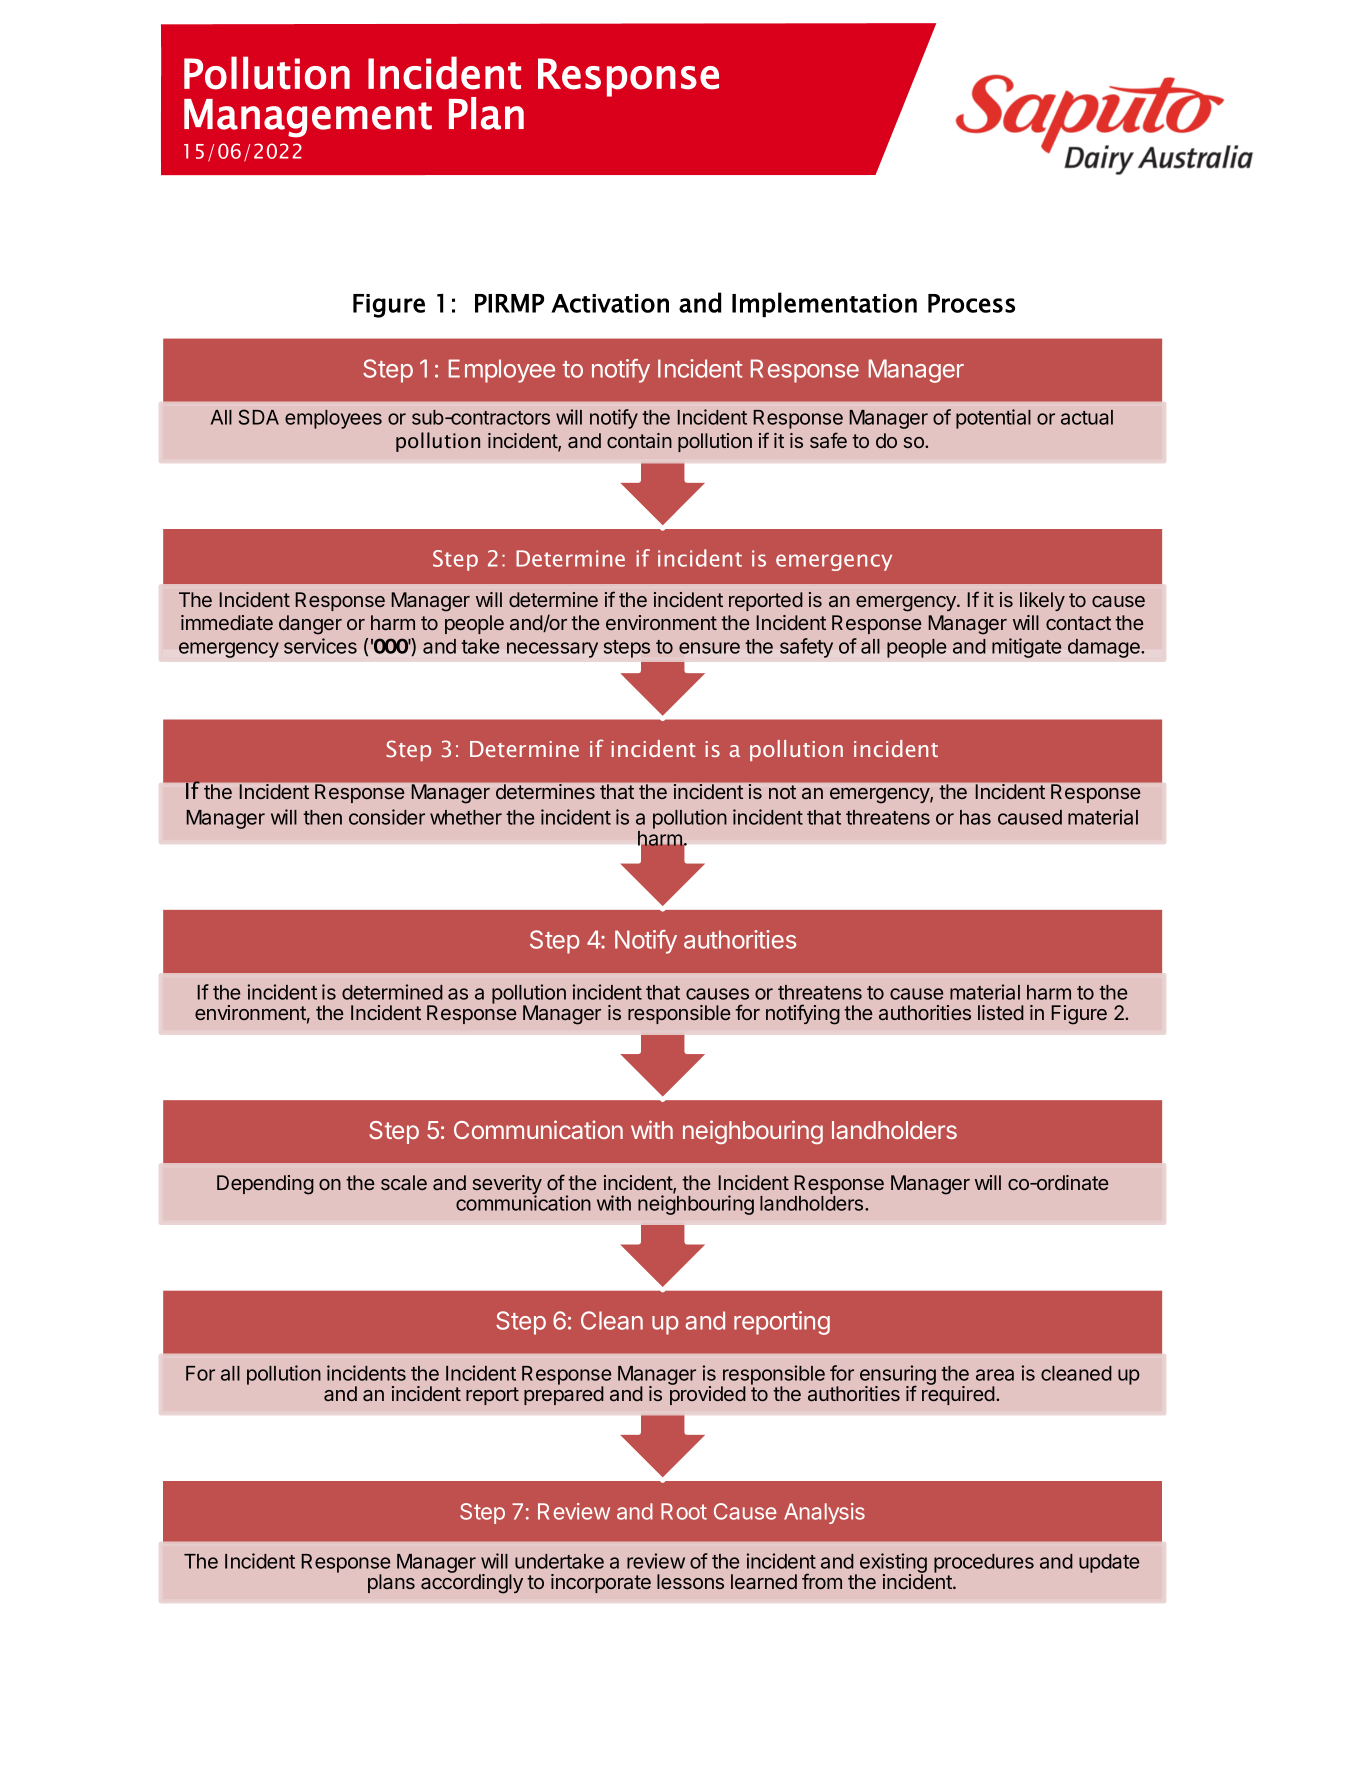 The width and height of the page is (1368, 1771). Describe the element at coordinates (971, 303) in the page. I see `Process` at that location.
